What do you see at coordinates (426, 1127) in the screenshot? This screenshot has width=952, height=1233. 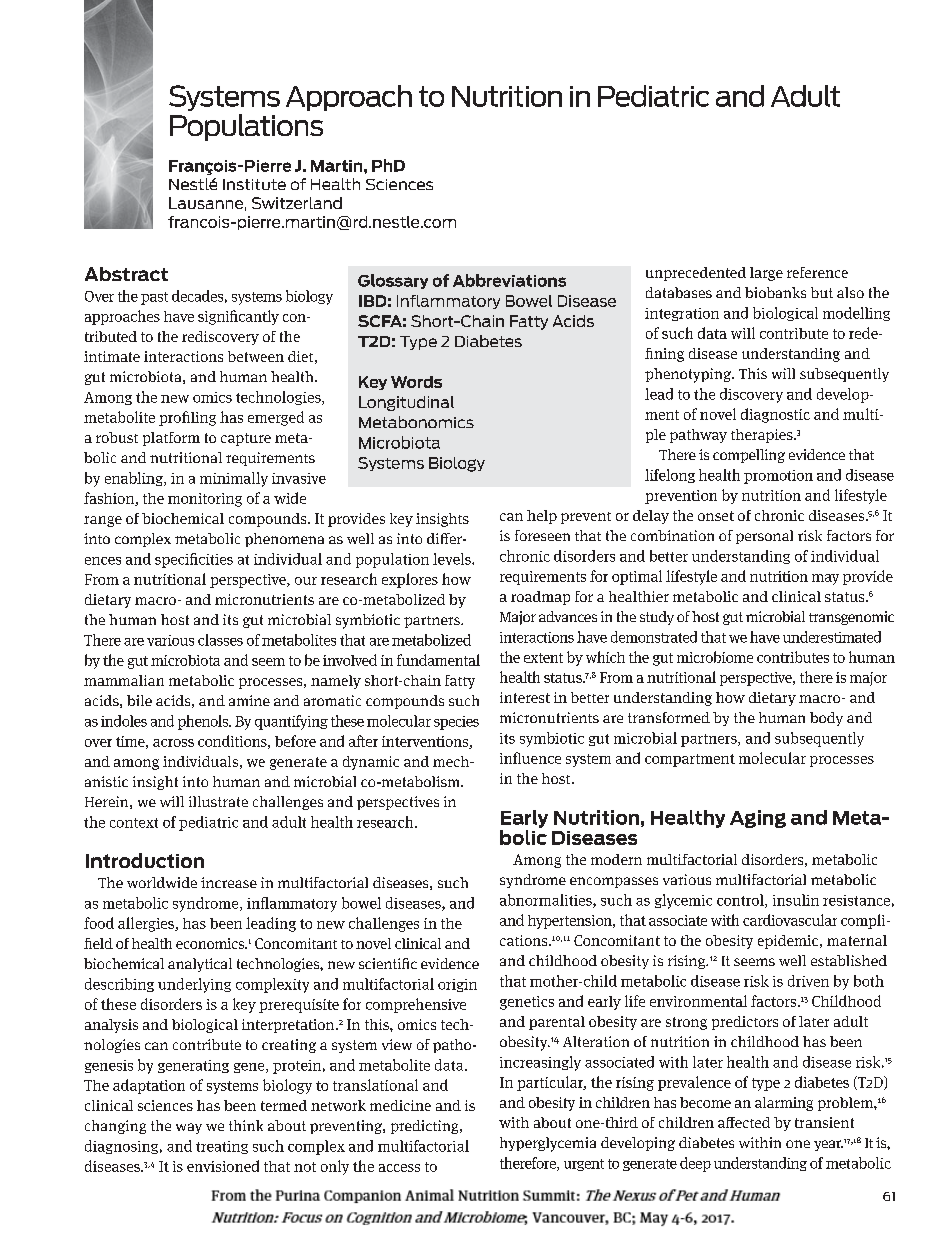 I see `predicting` at bounding box center [426, 1127].
